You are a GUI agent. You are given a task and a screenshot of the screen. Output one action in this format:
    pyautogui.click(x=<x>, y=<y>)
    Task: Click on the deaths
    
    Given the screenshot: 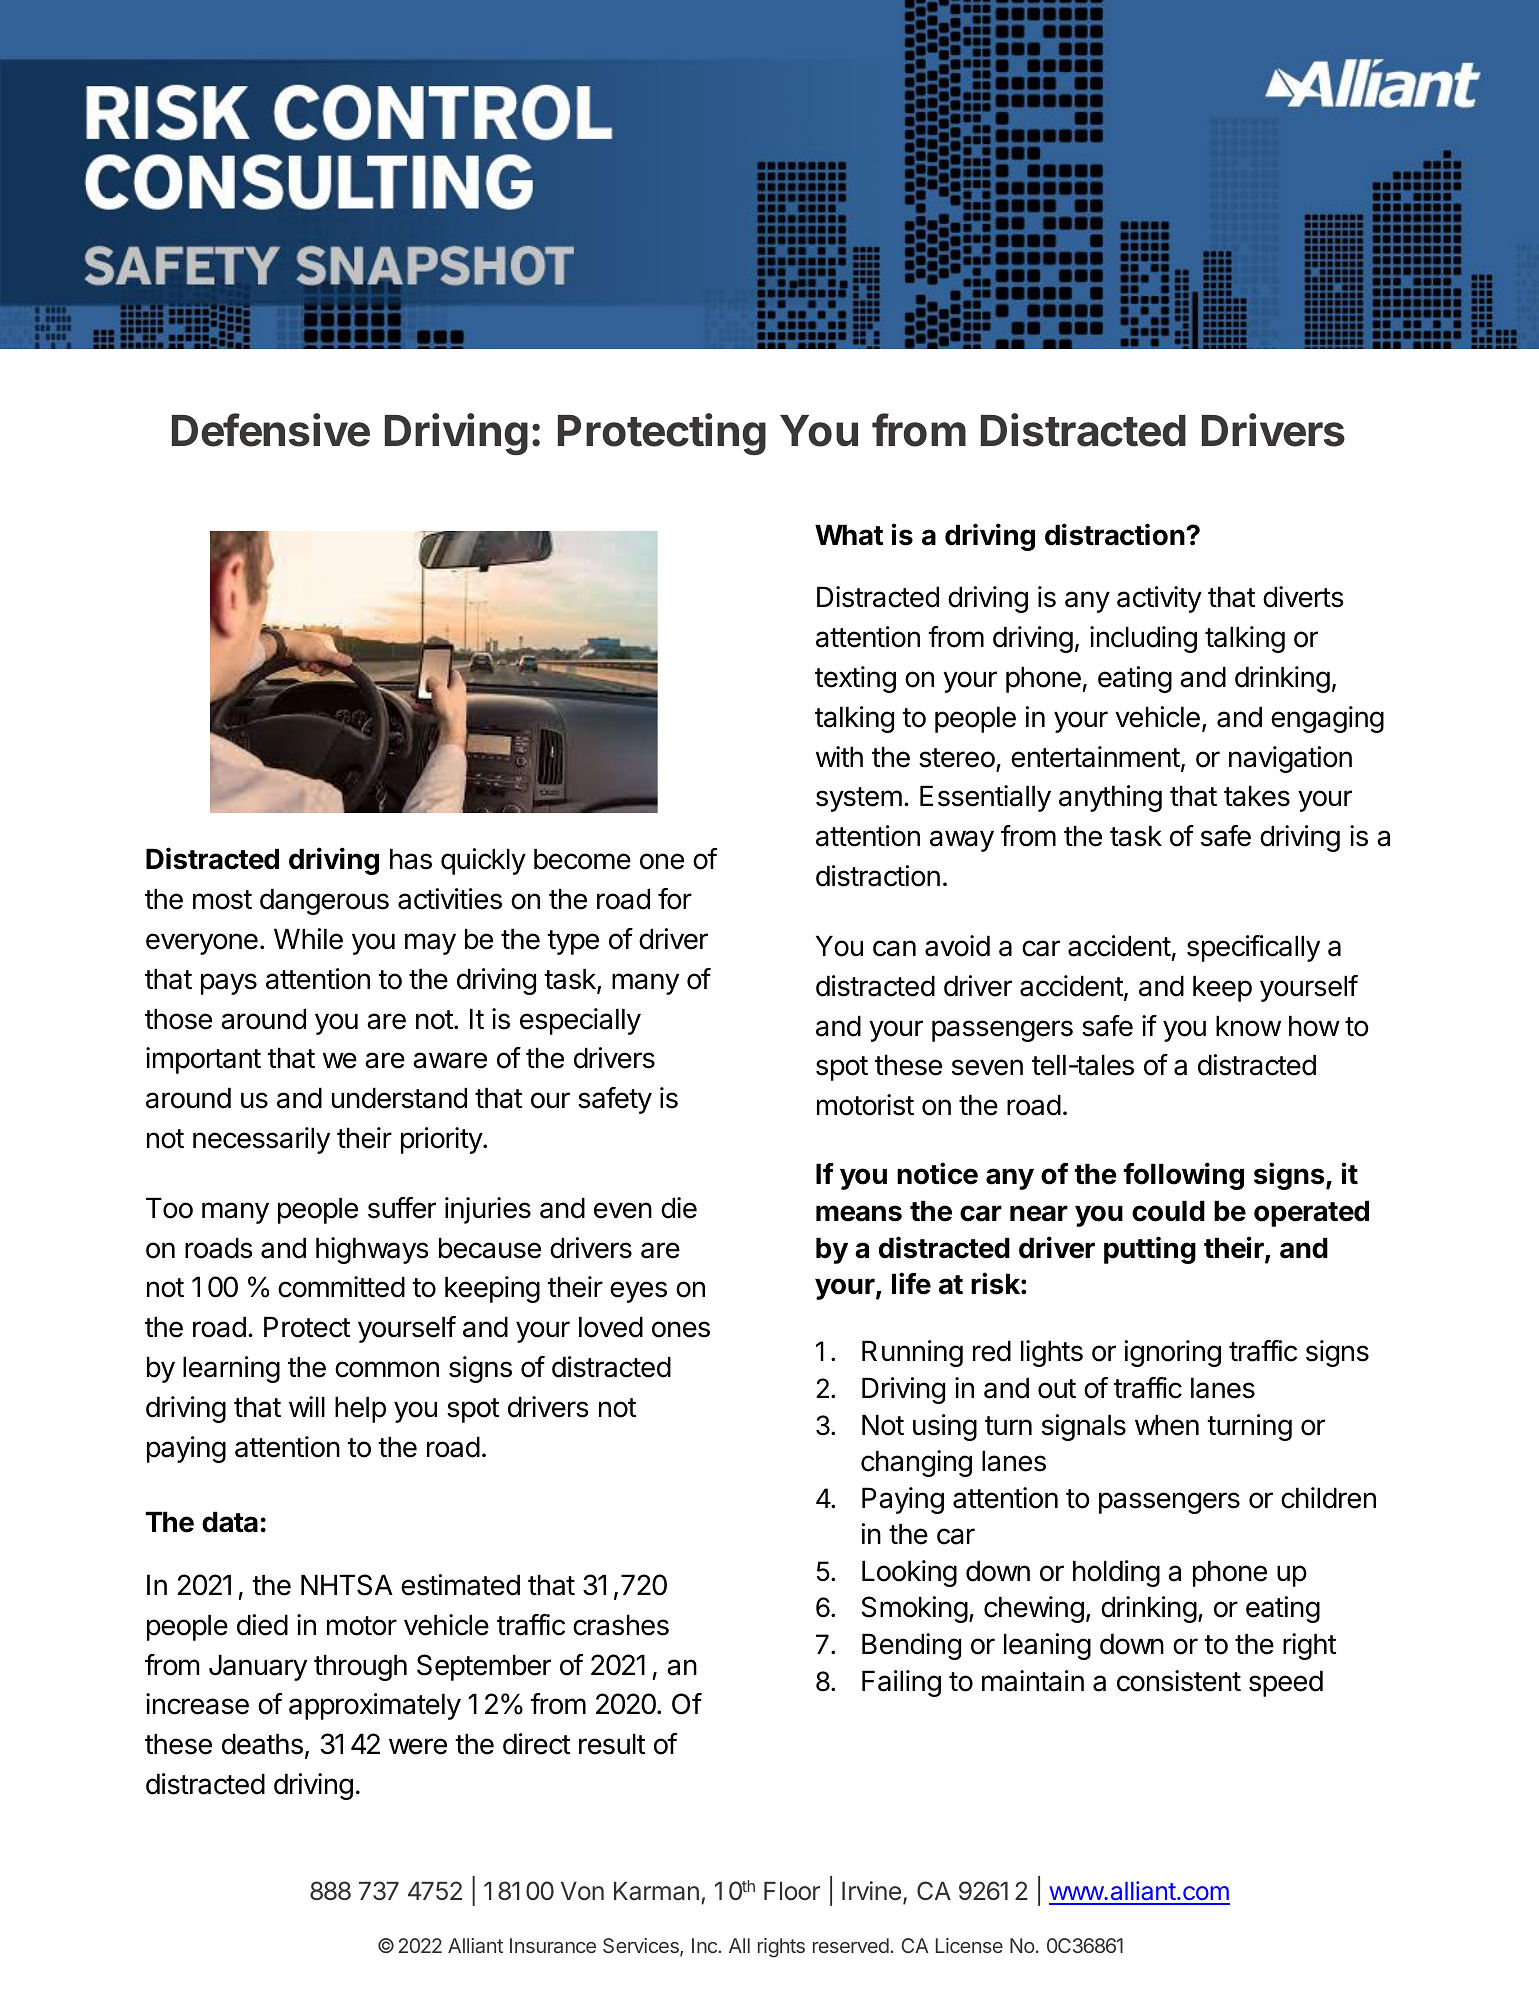 What is the action you would take?
    pyautogui.click(x=262, y=1744)
